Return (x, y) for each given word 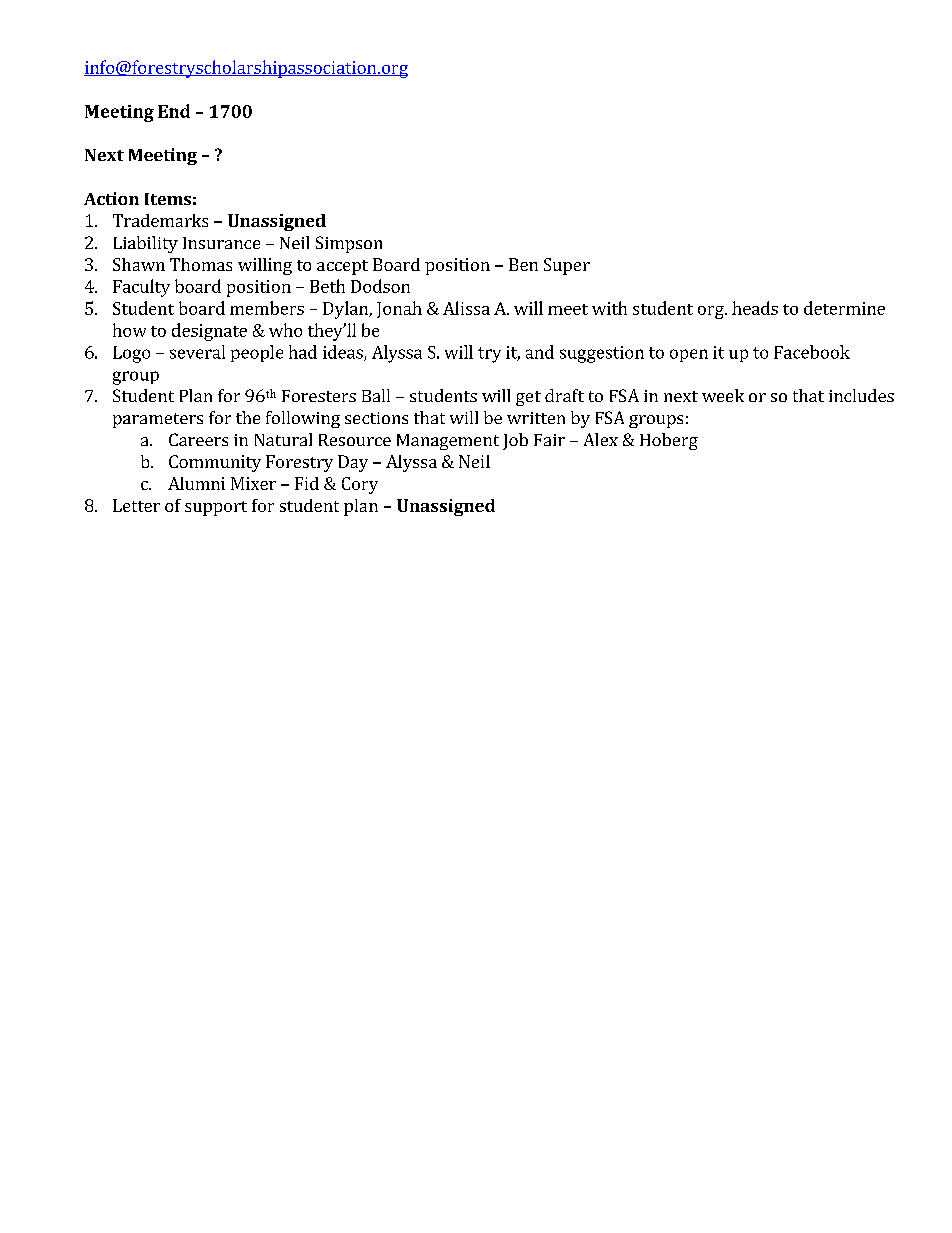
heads (755, 308)
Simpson (349, 244)
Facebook (812, 352)
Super (567, 266)
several (197, 352)
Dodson (380, 286)
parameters (158, 420)
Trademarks (160, 220)
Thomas (201, 264)
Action (111, 198)
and (540, 352)
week (723, 395)
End (174, 111)
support (216, 508)
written (536, 418)
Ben (523, 264)
